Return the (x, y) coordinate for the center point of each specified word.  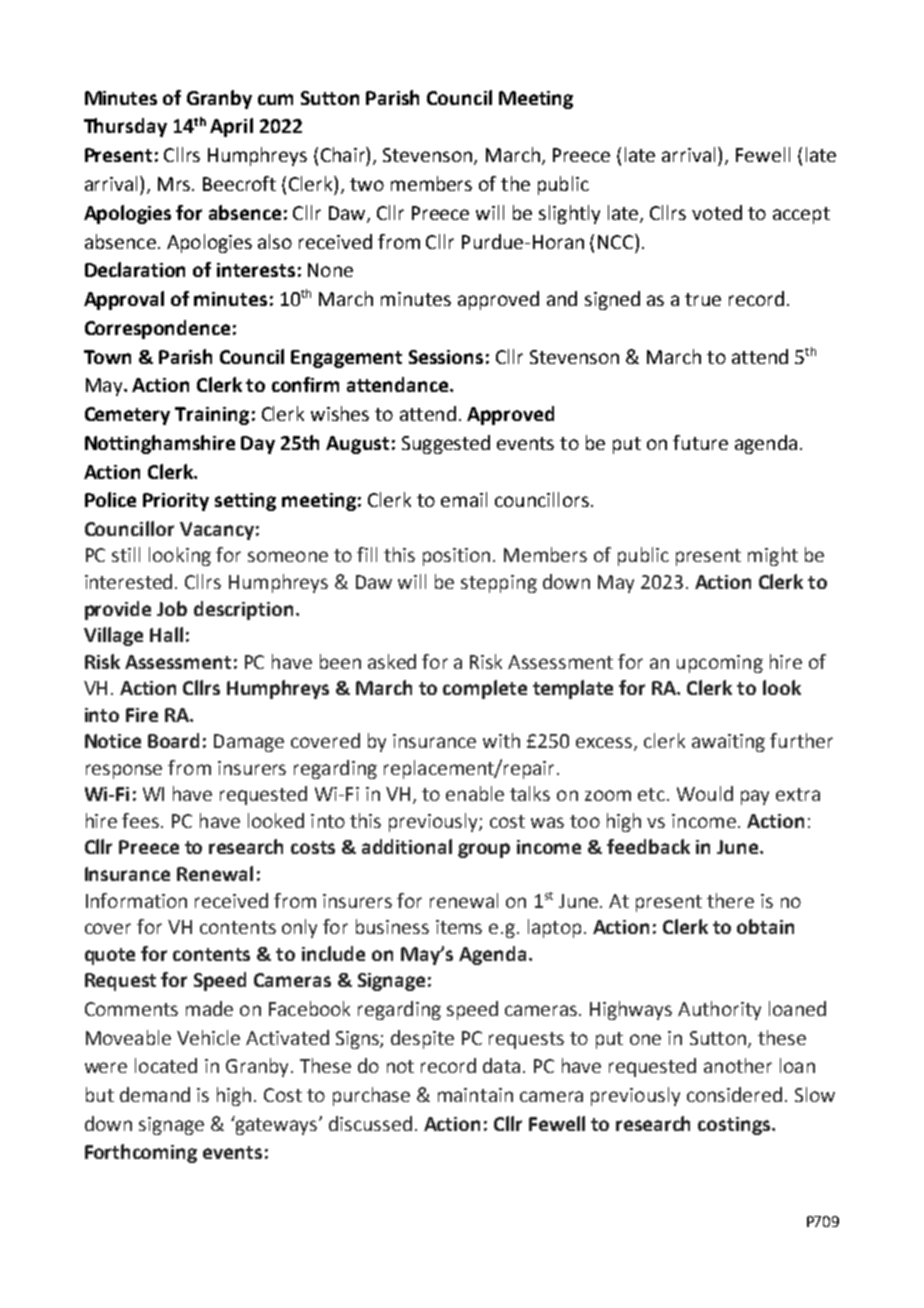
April (231, 127)
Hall (166, 634)
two (367, 184)
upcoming (720, 664)
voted (717, 212)
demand (155, 1094)
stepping (499, 584)
